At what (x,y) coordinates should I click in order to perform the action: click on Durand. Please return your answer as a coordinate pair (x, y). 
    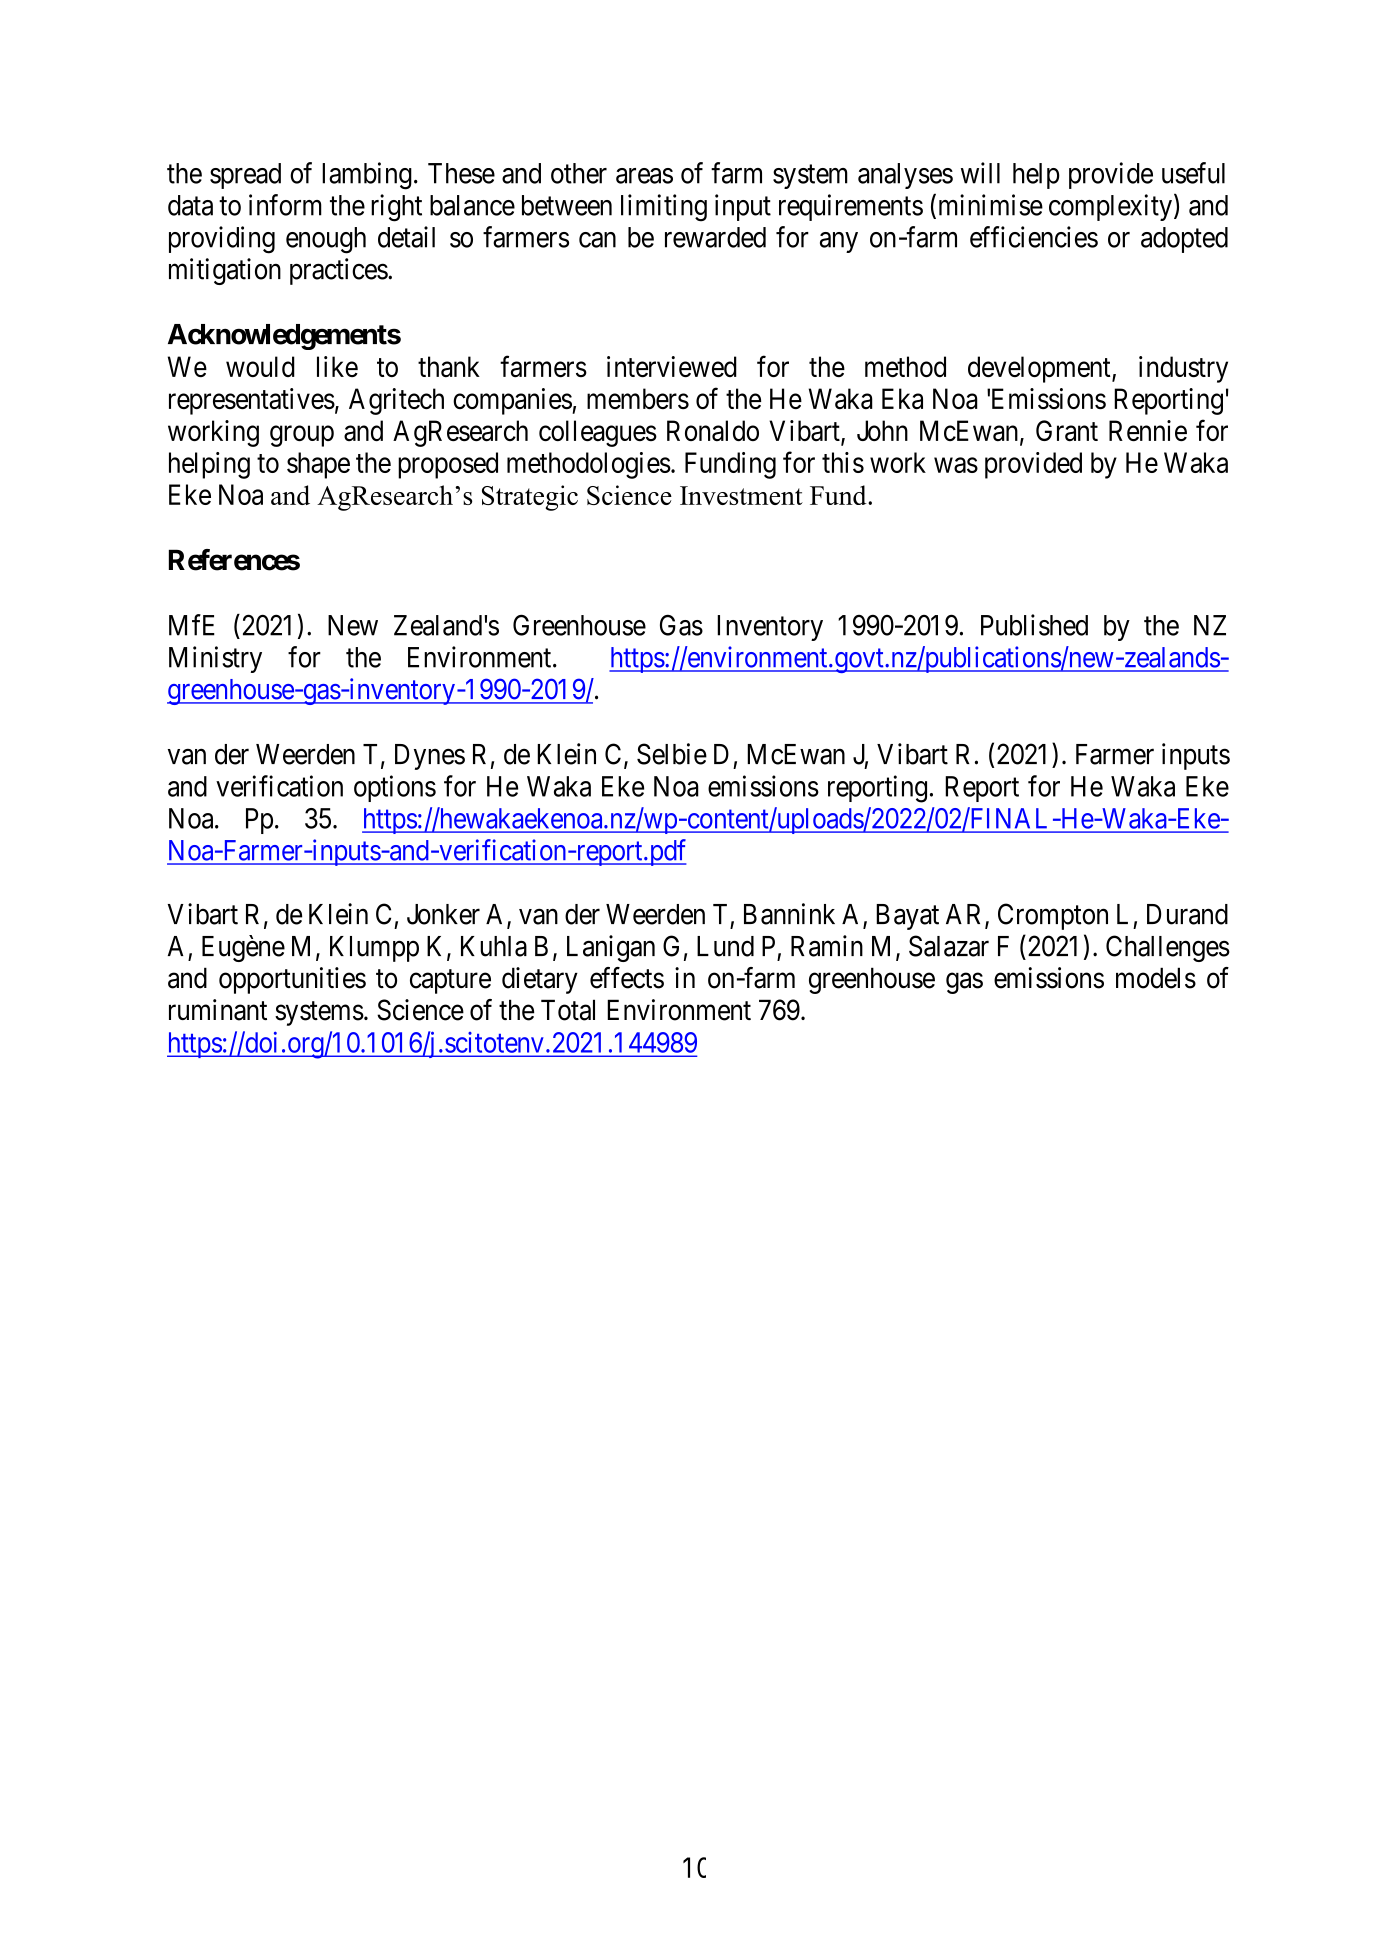
    Looking at the image, I should click on (1187, 914).
